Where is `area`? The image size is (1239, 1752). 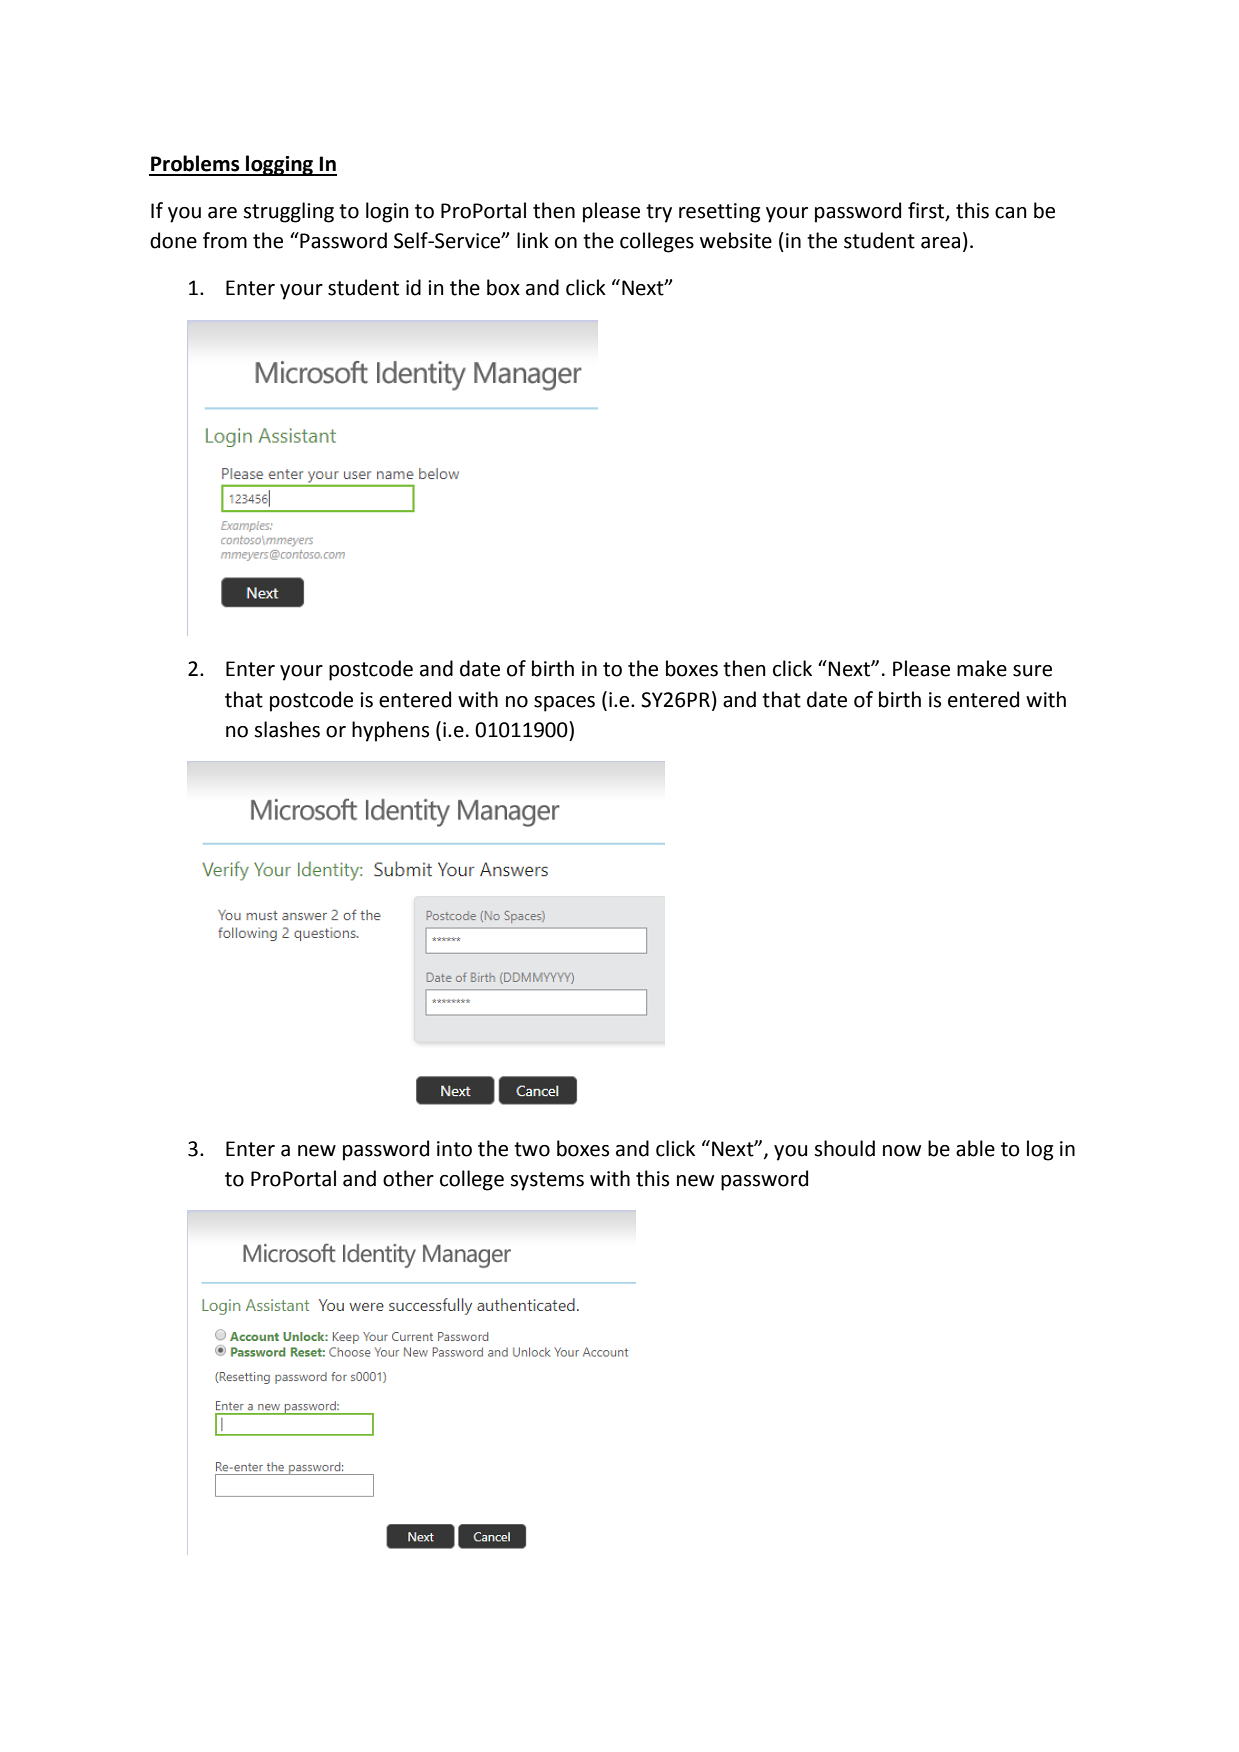 area is located at coordinates (940, 243).
